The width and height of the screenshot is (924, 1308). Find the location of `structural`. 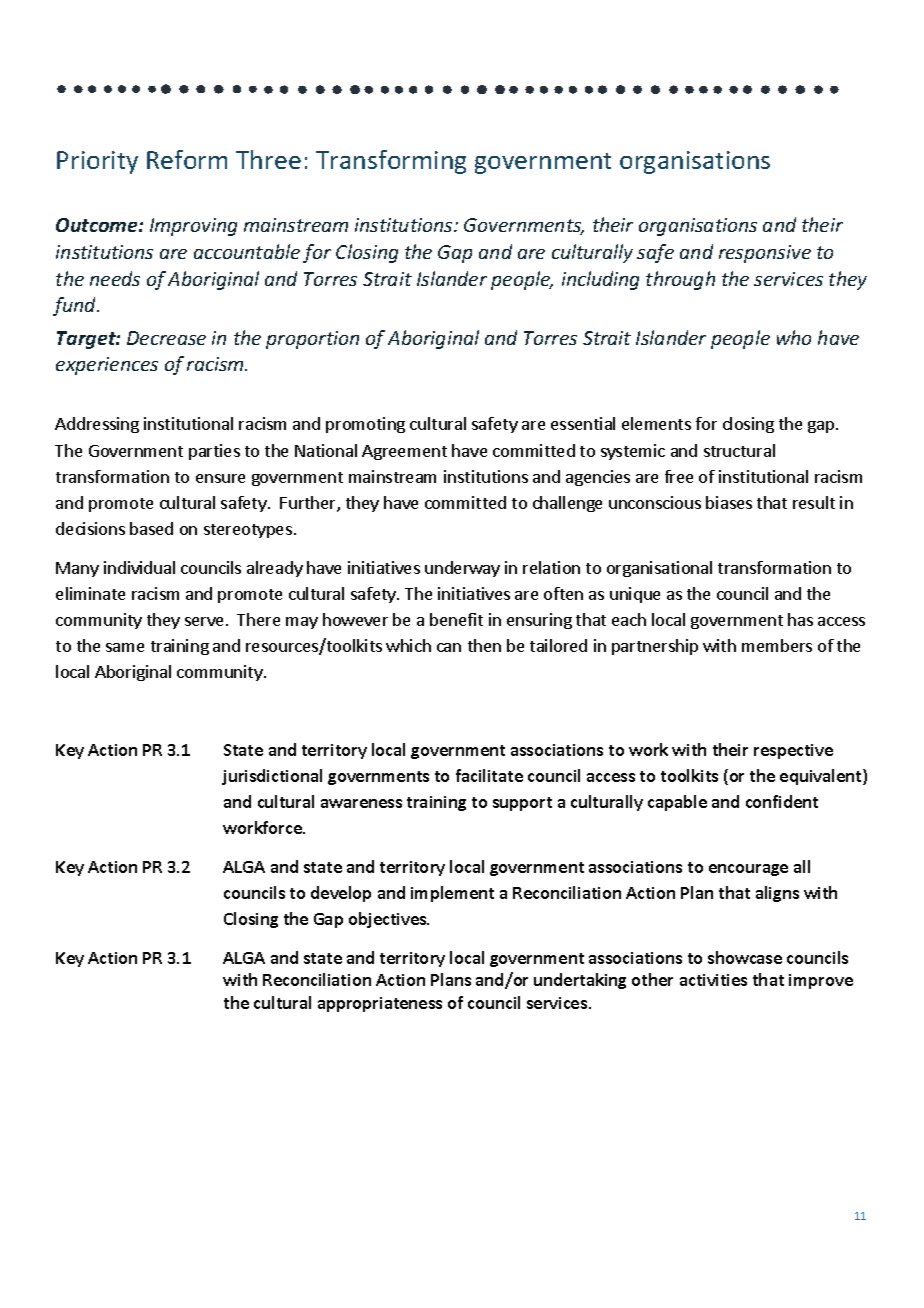

structural is located at coordinates (739, 450).
